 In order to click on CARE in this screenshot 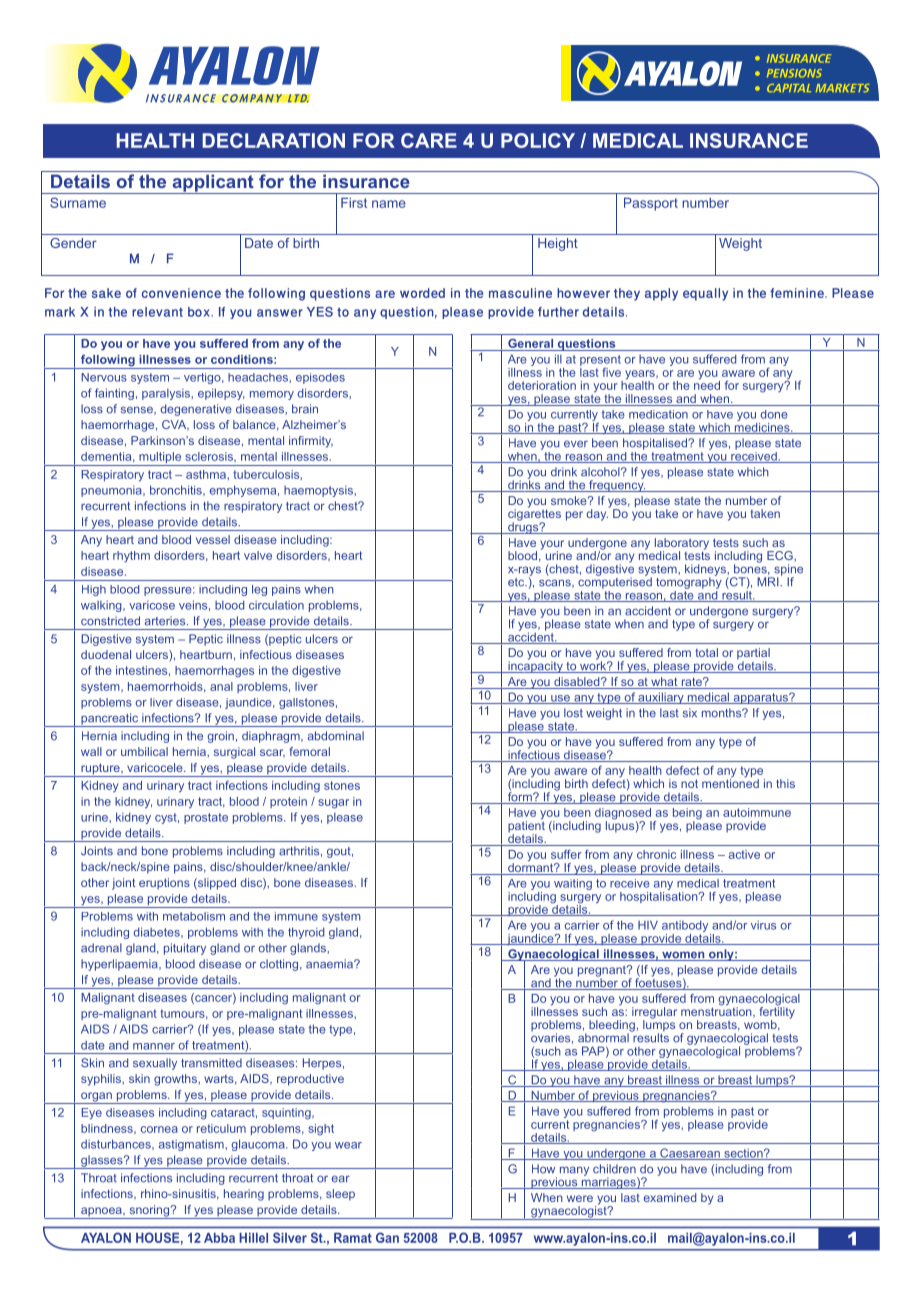, I will do `click(429, 140)`.
